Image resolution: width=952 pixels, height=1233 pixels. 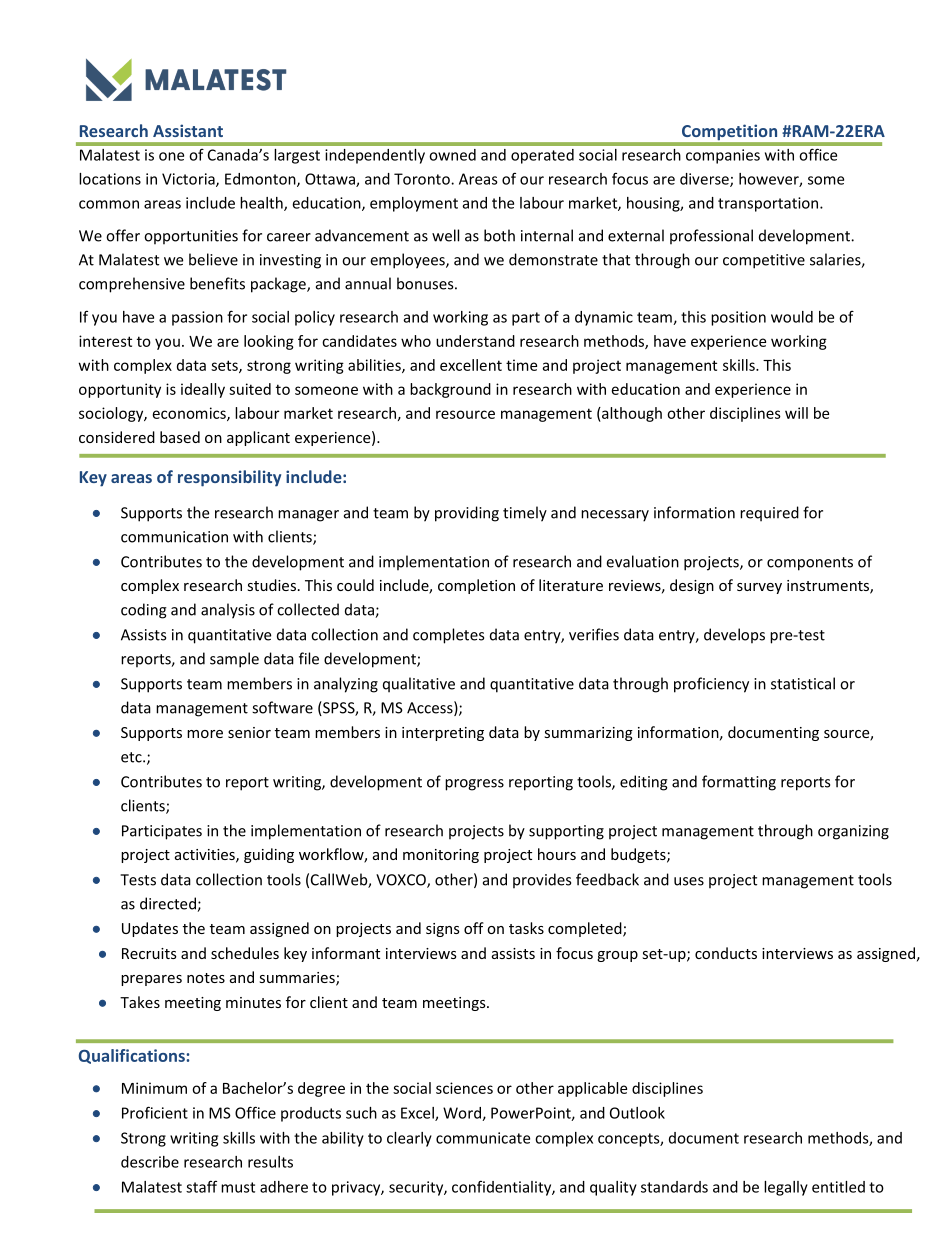 I want to click on Toronto, so click(x=423, y=179).
